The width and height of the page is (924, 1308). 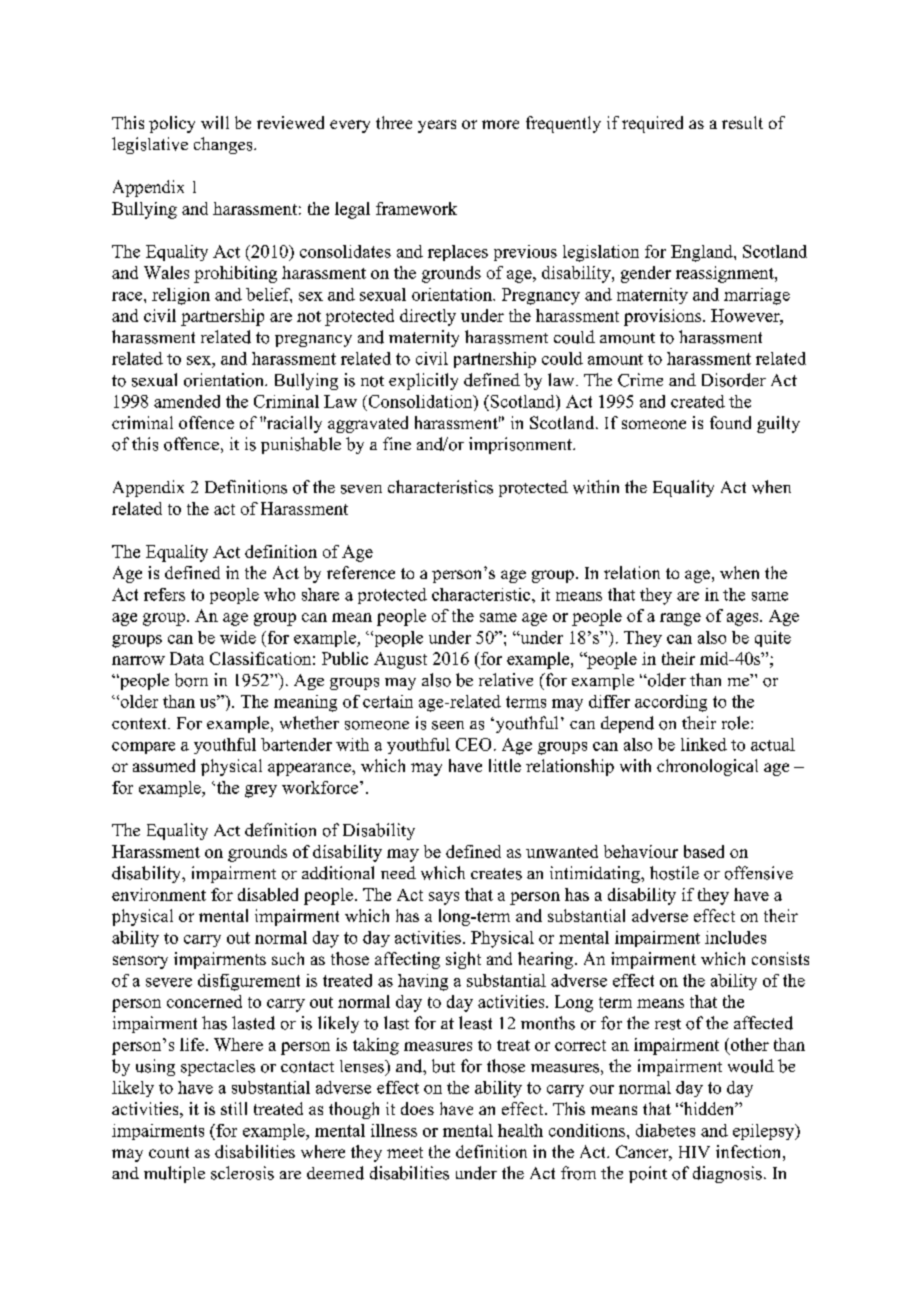 What do you see at coordinates (730, 422) in the page?
I see `found` at bounding box center [730, 422].
